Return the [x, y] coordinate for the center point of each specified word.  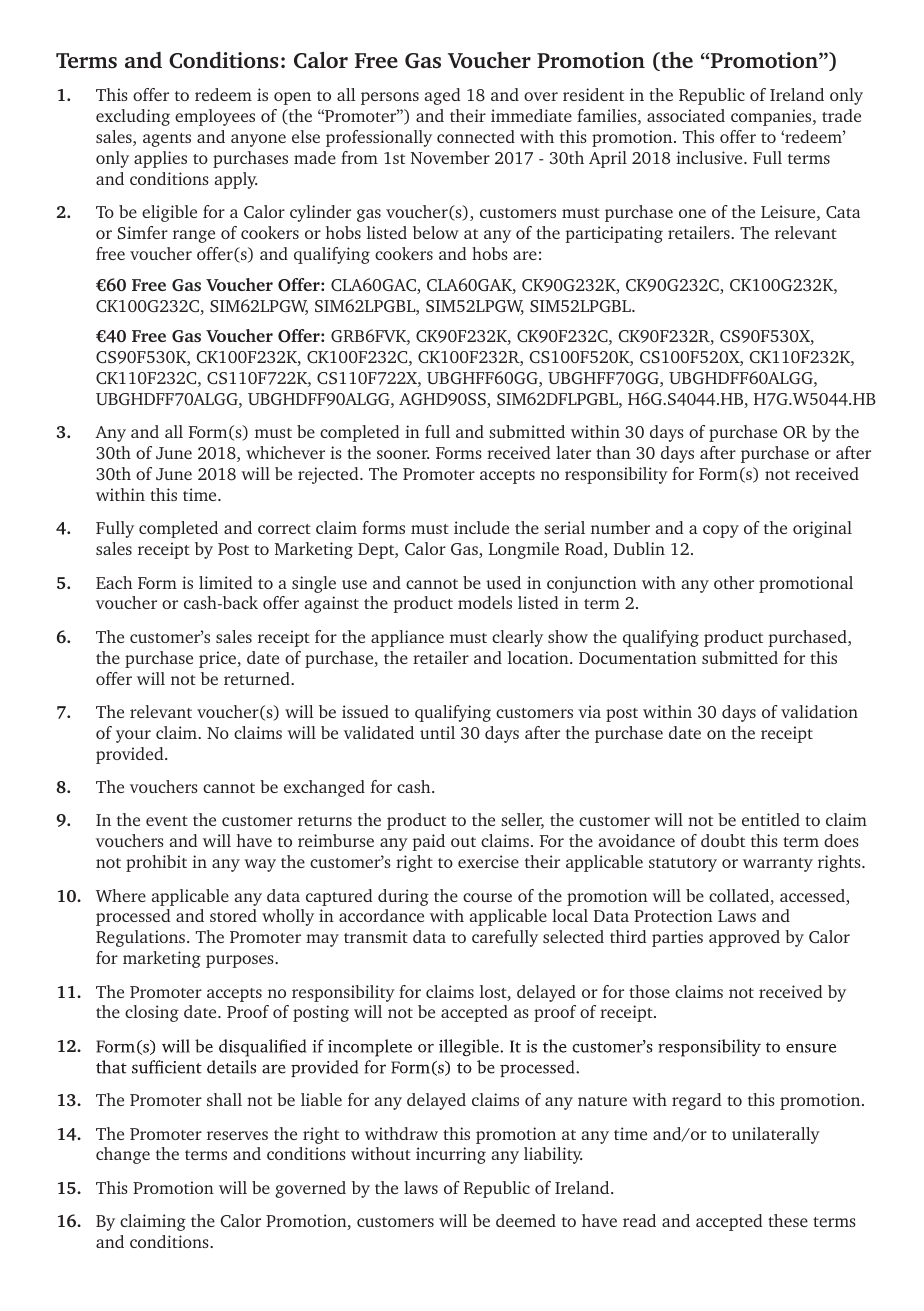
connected [476, 136]
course [487, 897]
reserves [237, 1135]
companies [772, 117]
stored [233, 915]
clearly [517, 638]
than [613, 452]
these [788, 1220]
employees [215, 117]
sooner [403, 454]
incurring [451, 1155]
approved [744, 938]
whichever [285, 452]
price [219, 659]
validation [819, 711]
